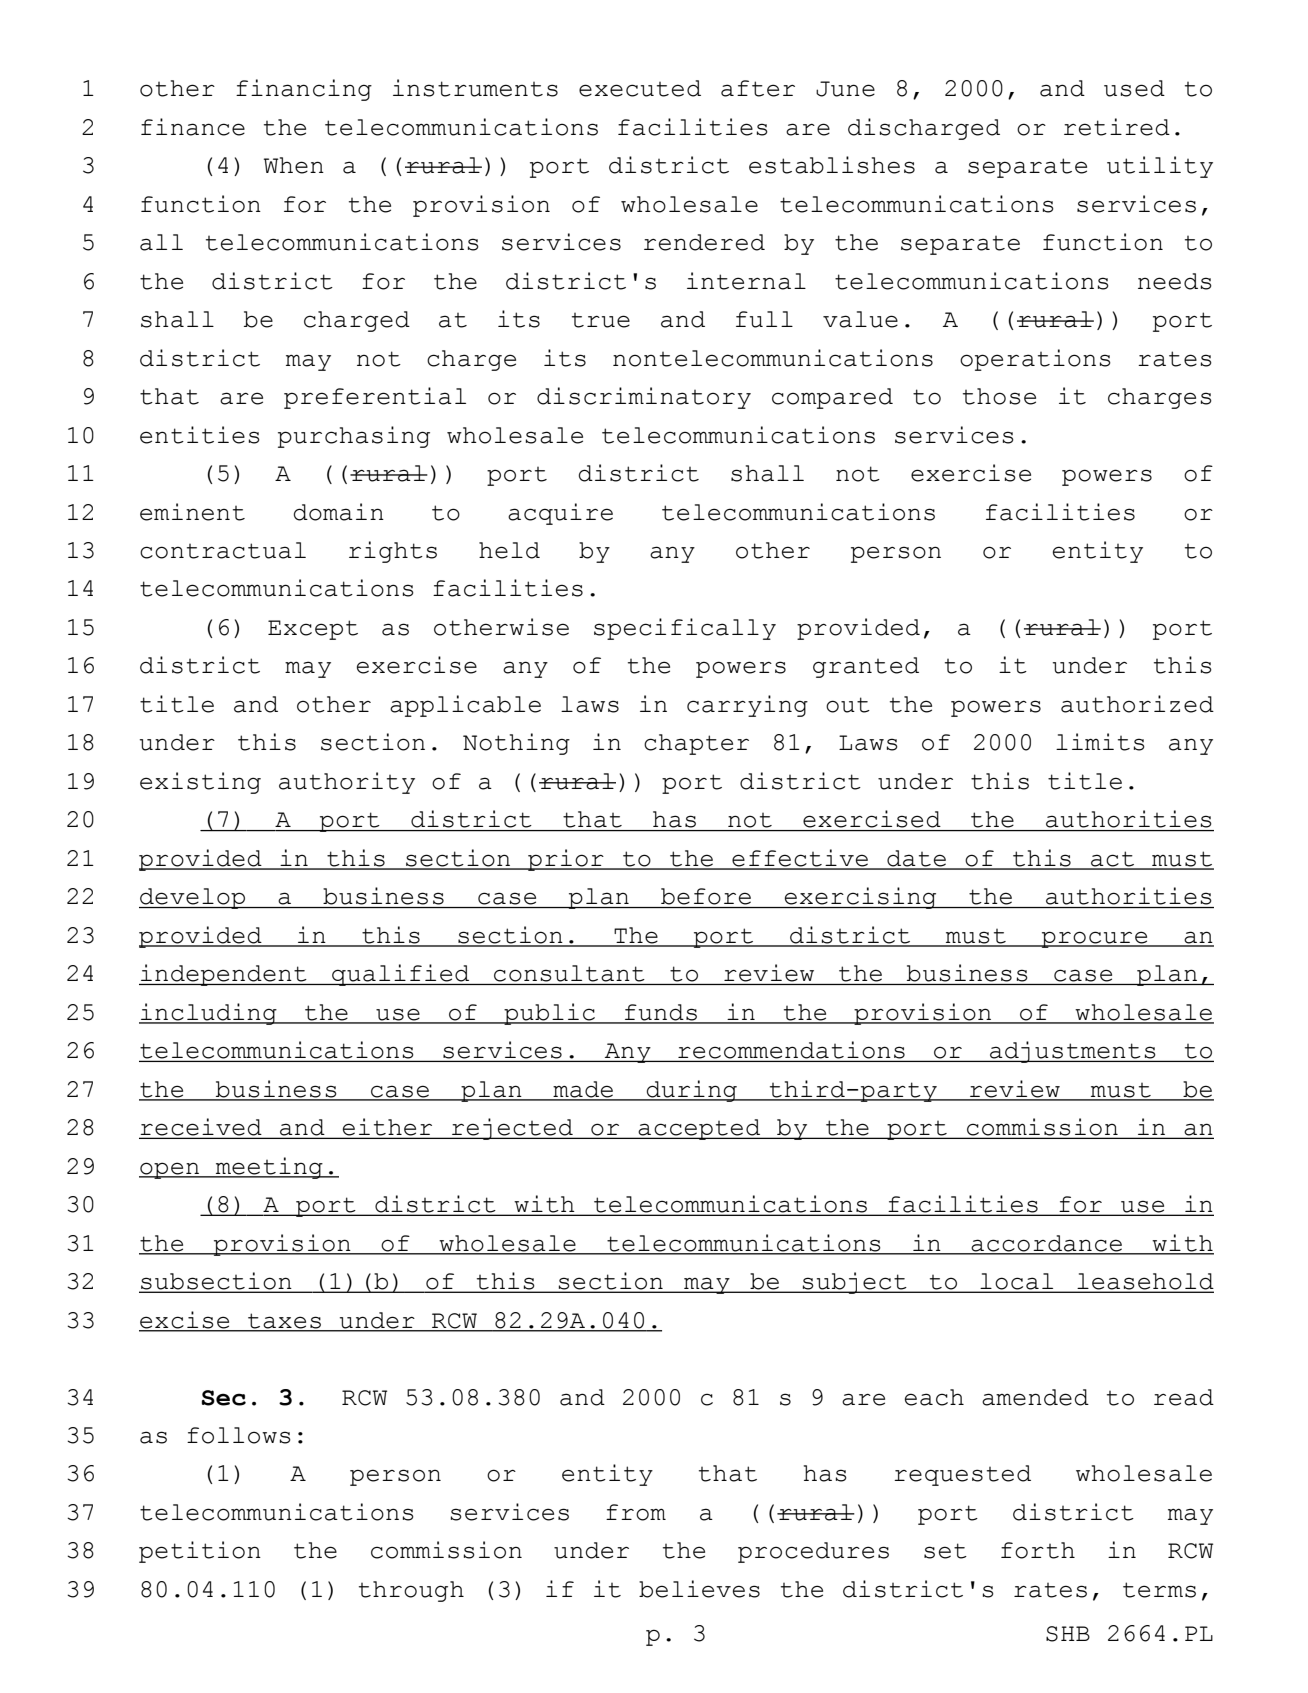 This page has height=1693, width=1308. What do you see at coordinates (1094, 939) in the page?
I see `procure` at bounding box center [1094, 939].
